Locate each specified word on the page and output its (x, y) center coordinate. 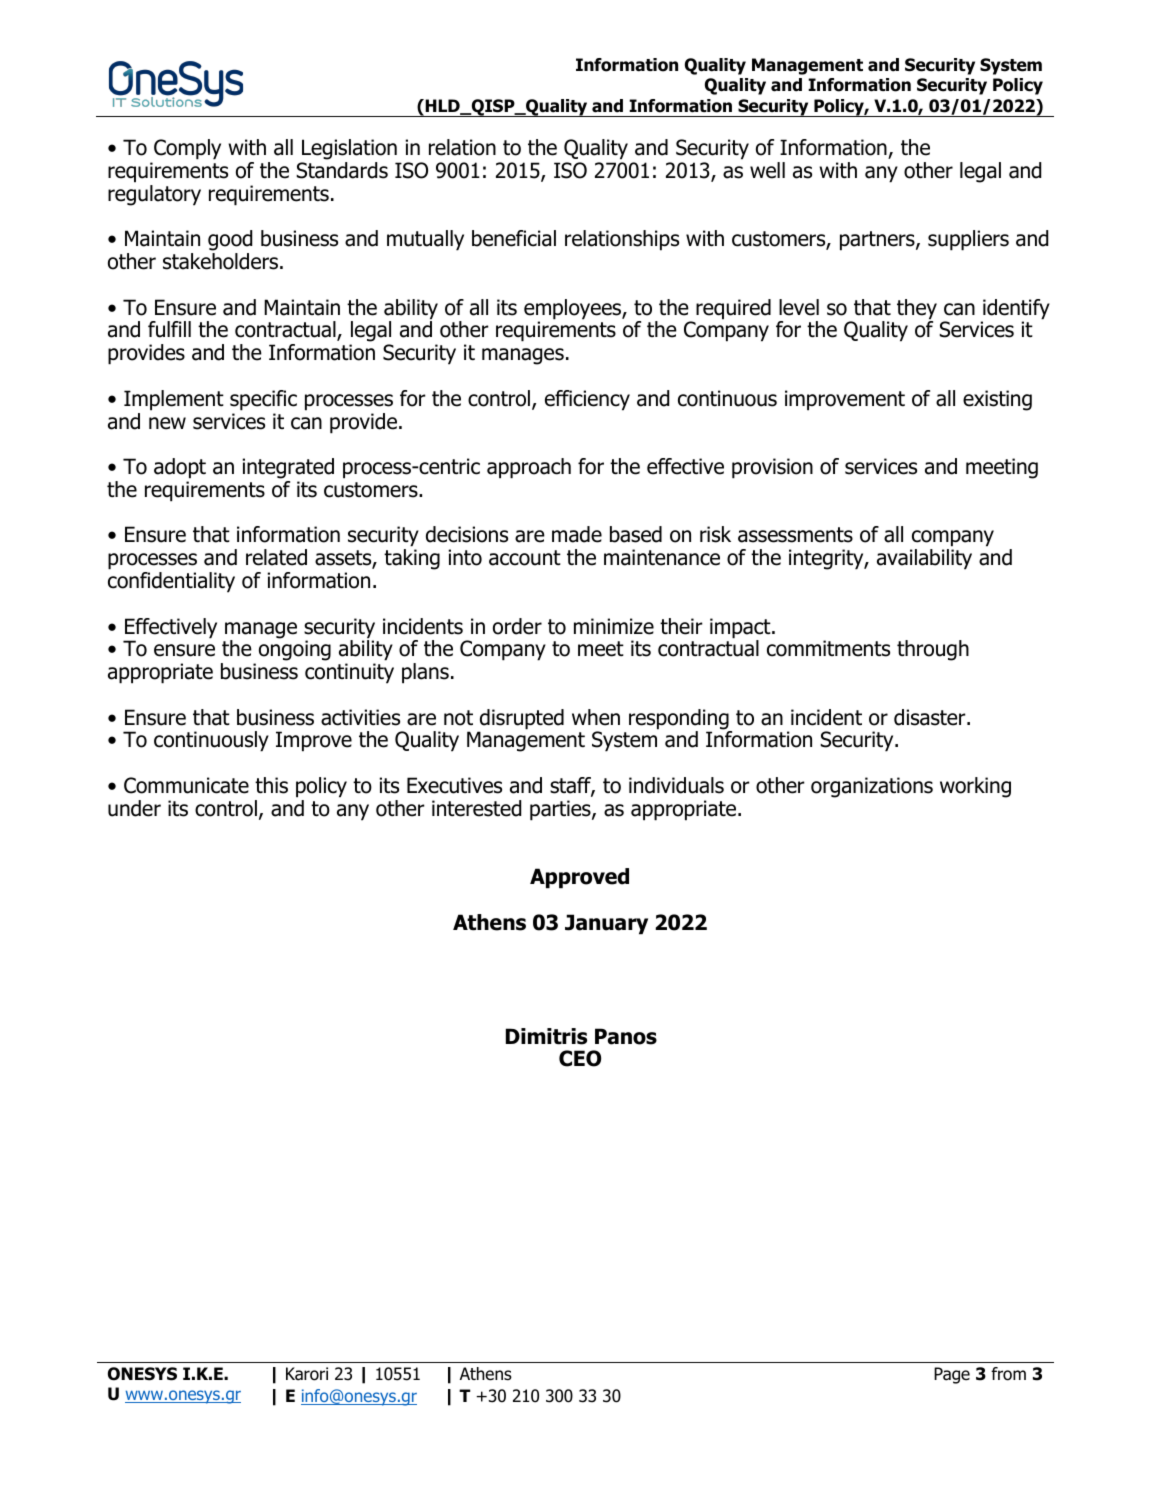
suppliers (968, 240)
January (606, 924)
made (577, 534)
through (933, 650)
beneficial (514, 238)
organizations (872, 787)
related (276, 557)
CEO (580, 1058)
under (134, 808)
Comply (187, 149)
